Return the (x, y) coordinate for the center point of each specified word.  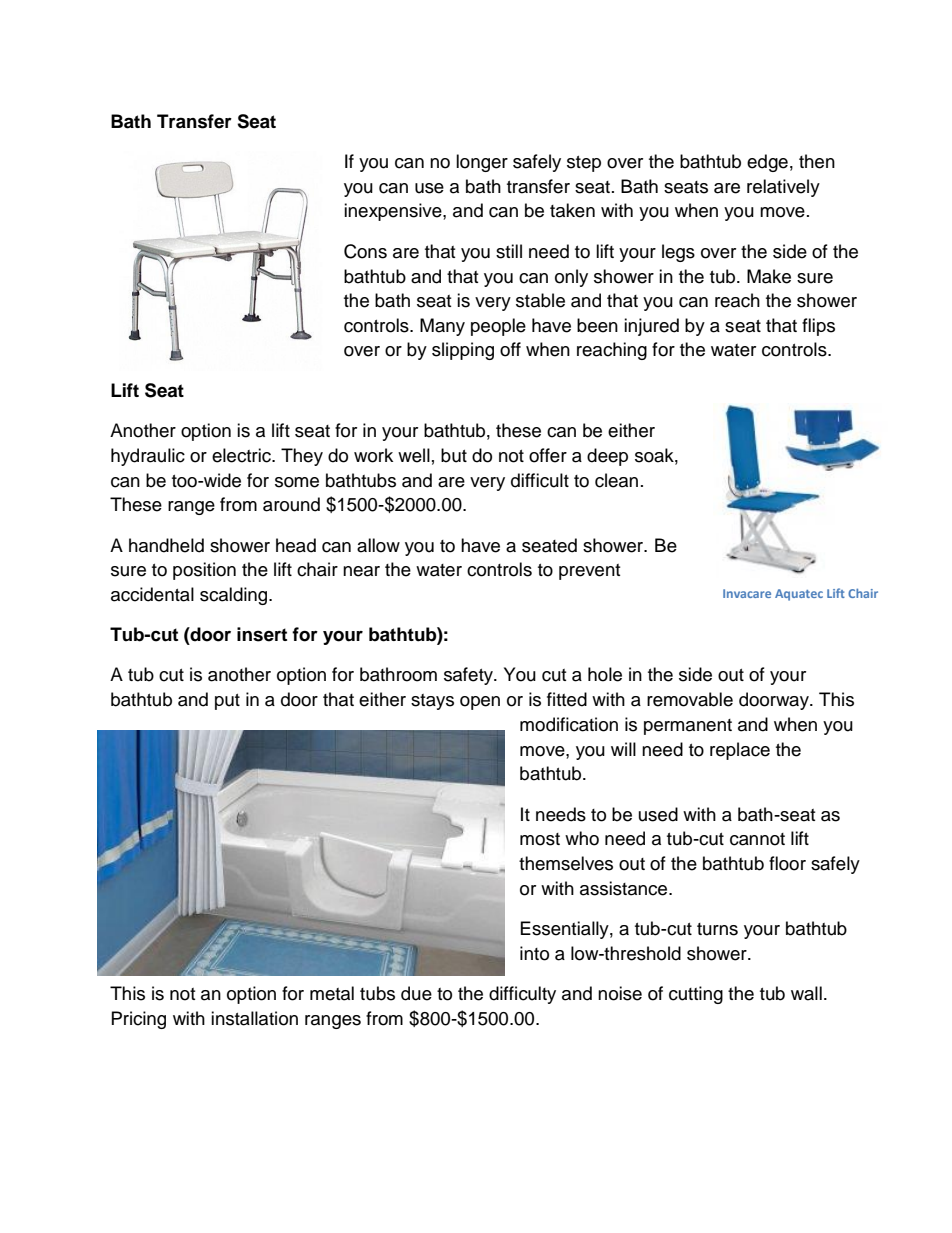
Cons (365, 251)
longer (482, 163)
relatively (783, 188)
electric (242, 455)
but (454, 455)
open (480, 703)
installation (254, 1018)
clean (616, 480)
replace (740, 751)
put (227, 702)
